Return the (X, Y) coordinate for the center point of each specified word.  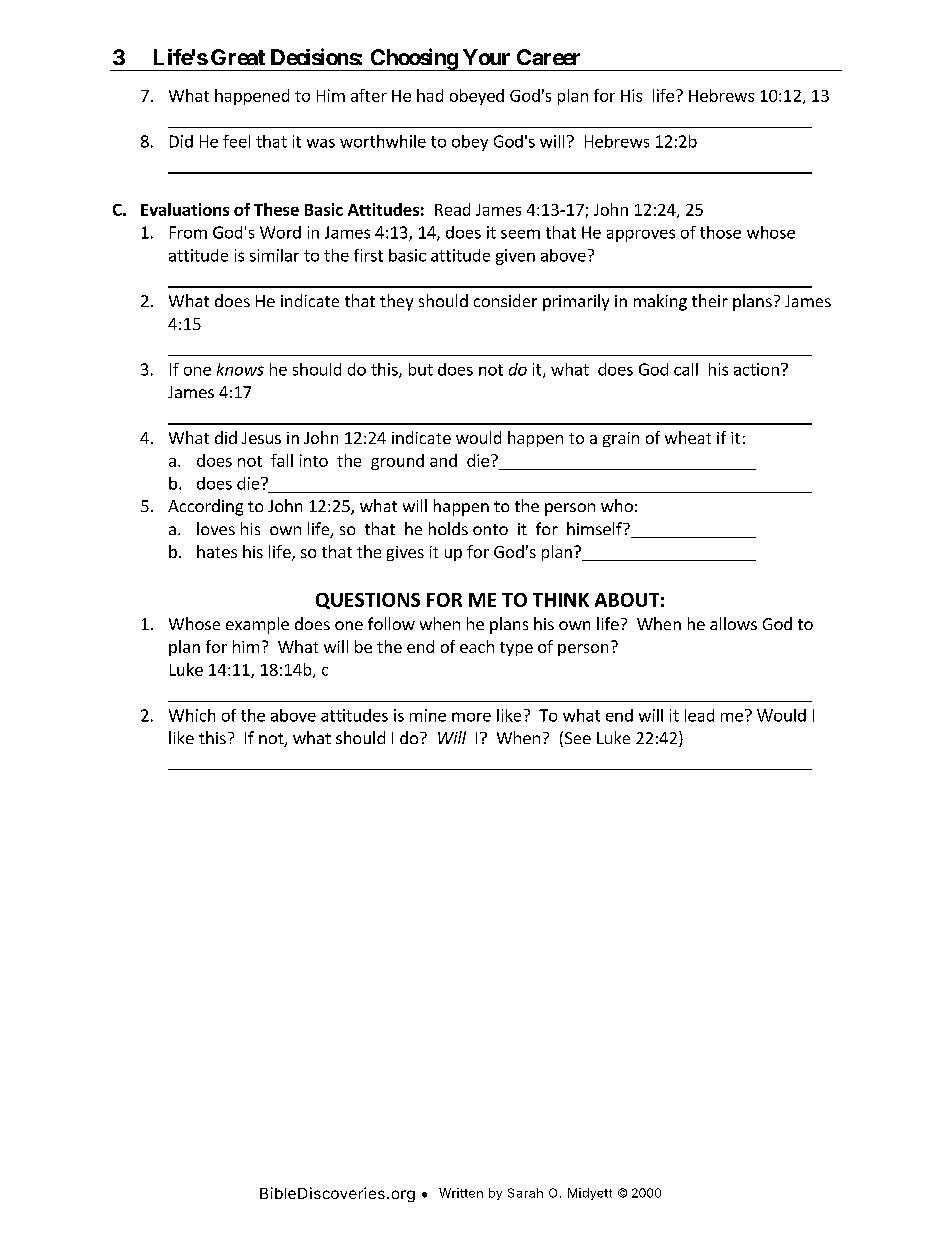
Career (548, 57)
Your (486, 57)
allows (733, 623)
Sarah (525, 1193)
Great (238, 57)
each (477, 646)
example (257, 625)
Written (461, 1193)
